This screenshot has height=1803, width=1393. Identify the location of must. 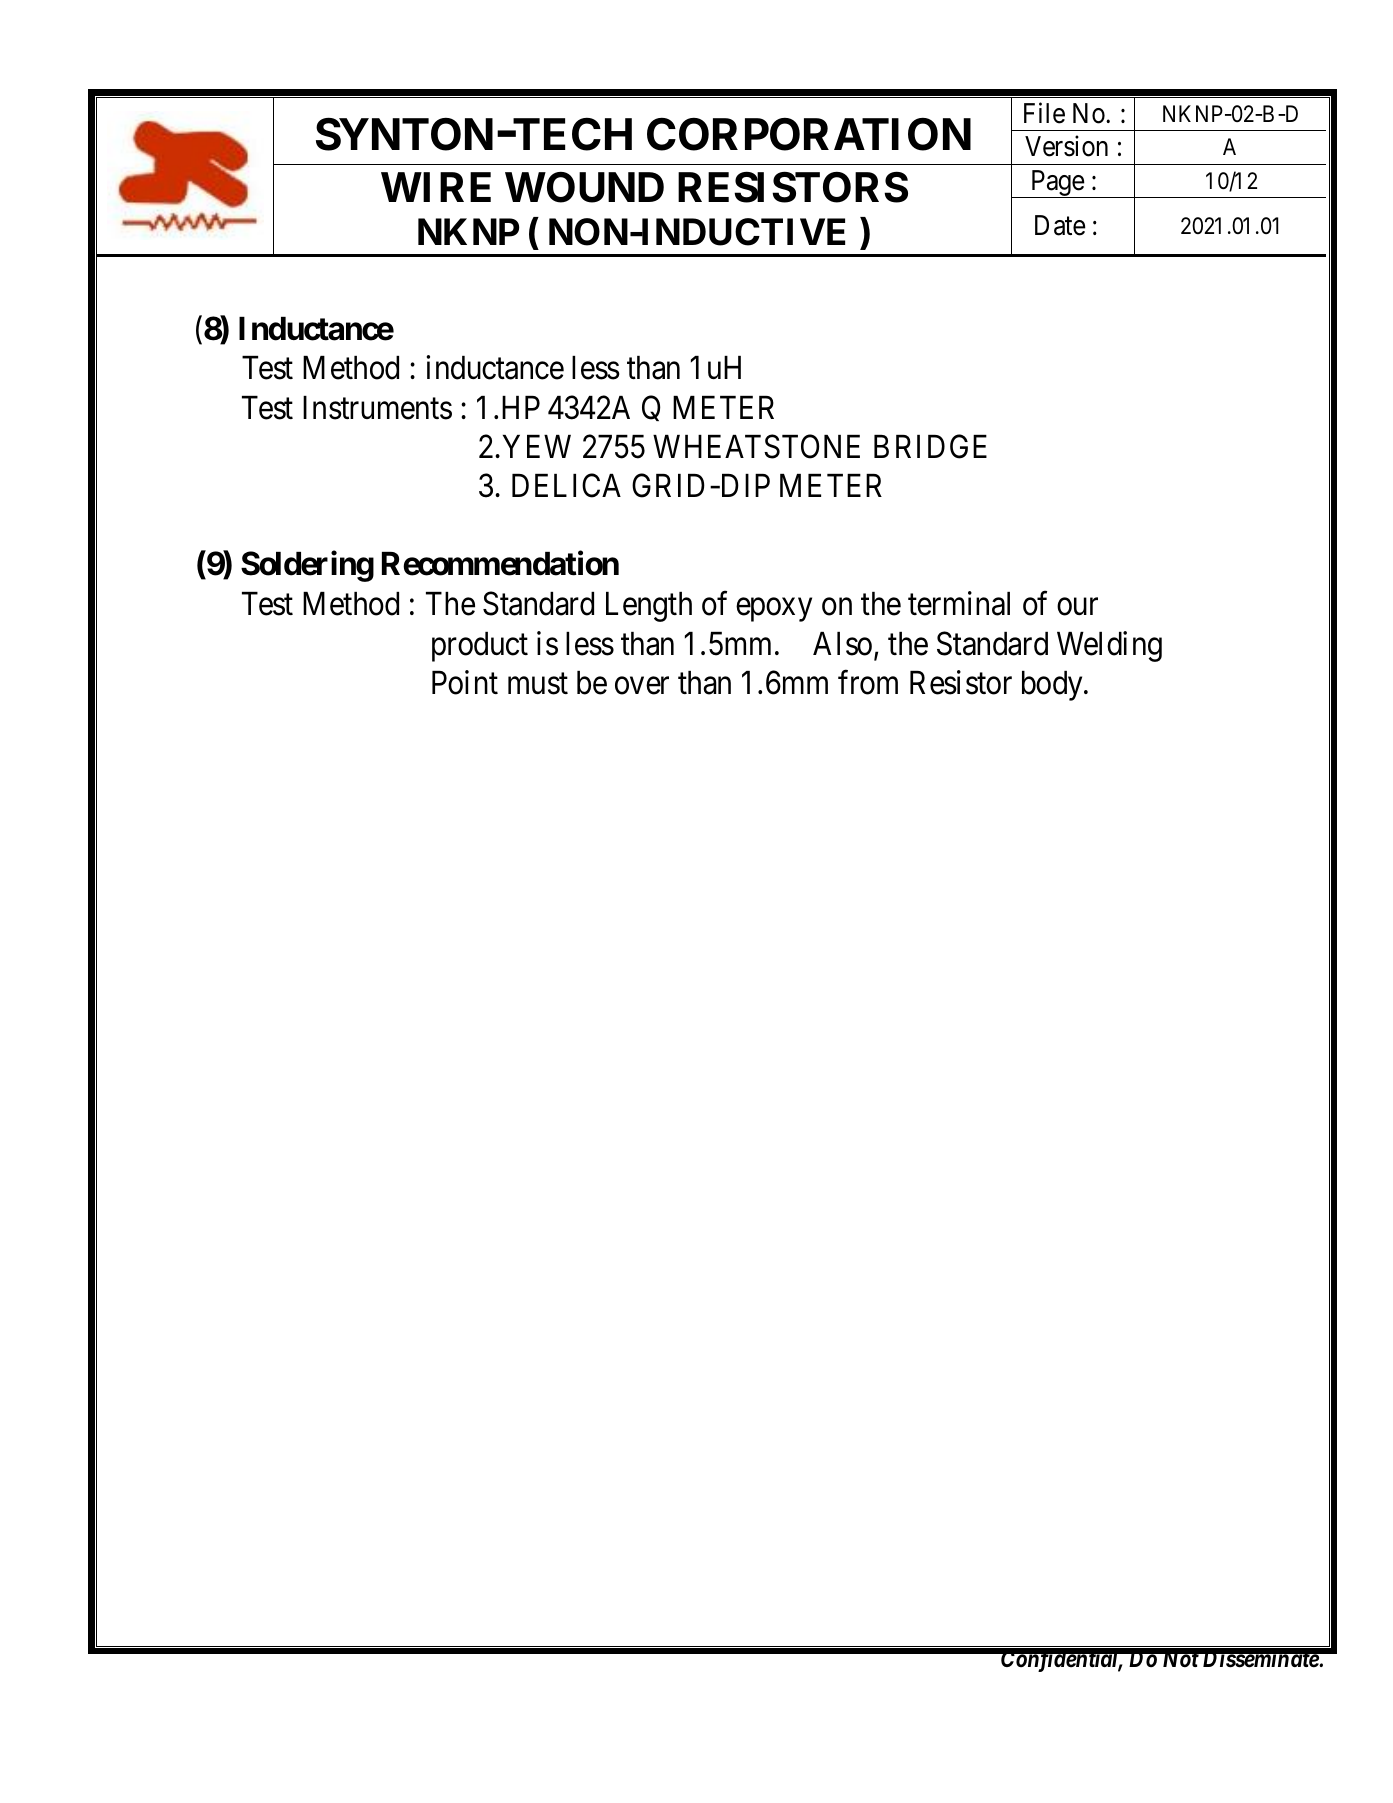
(538, 684).
